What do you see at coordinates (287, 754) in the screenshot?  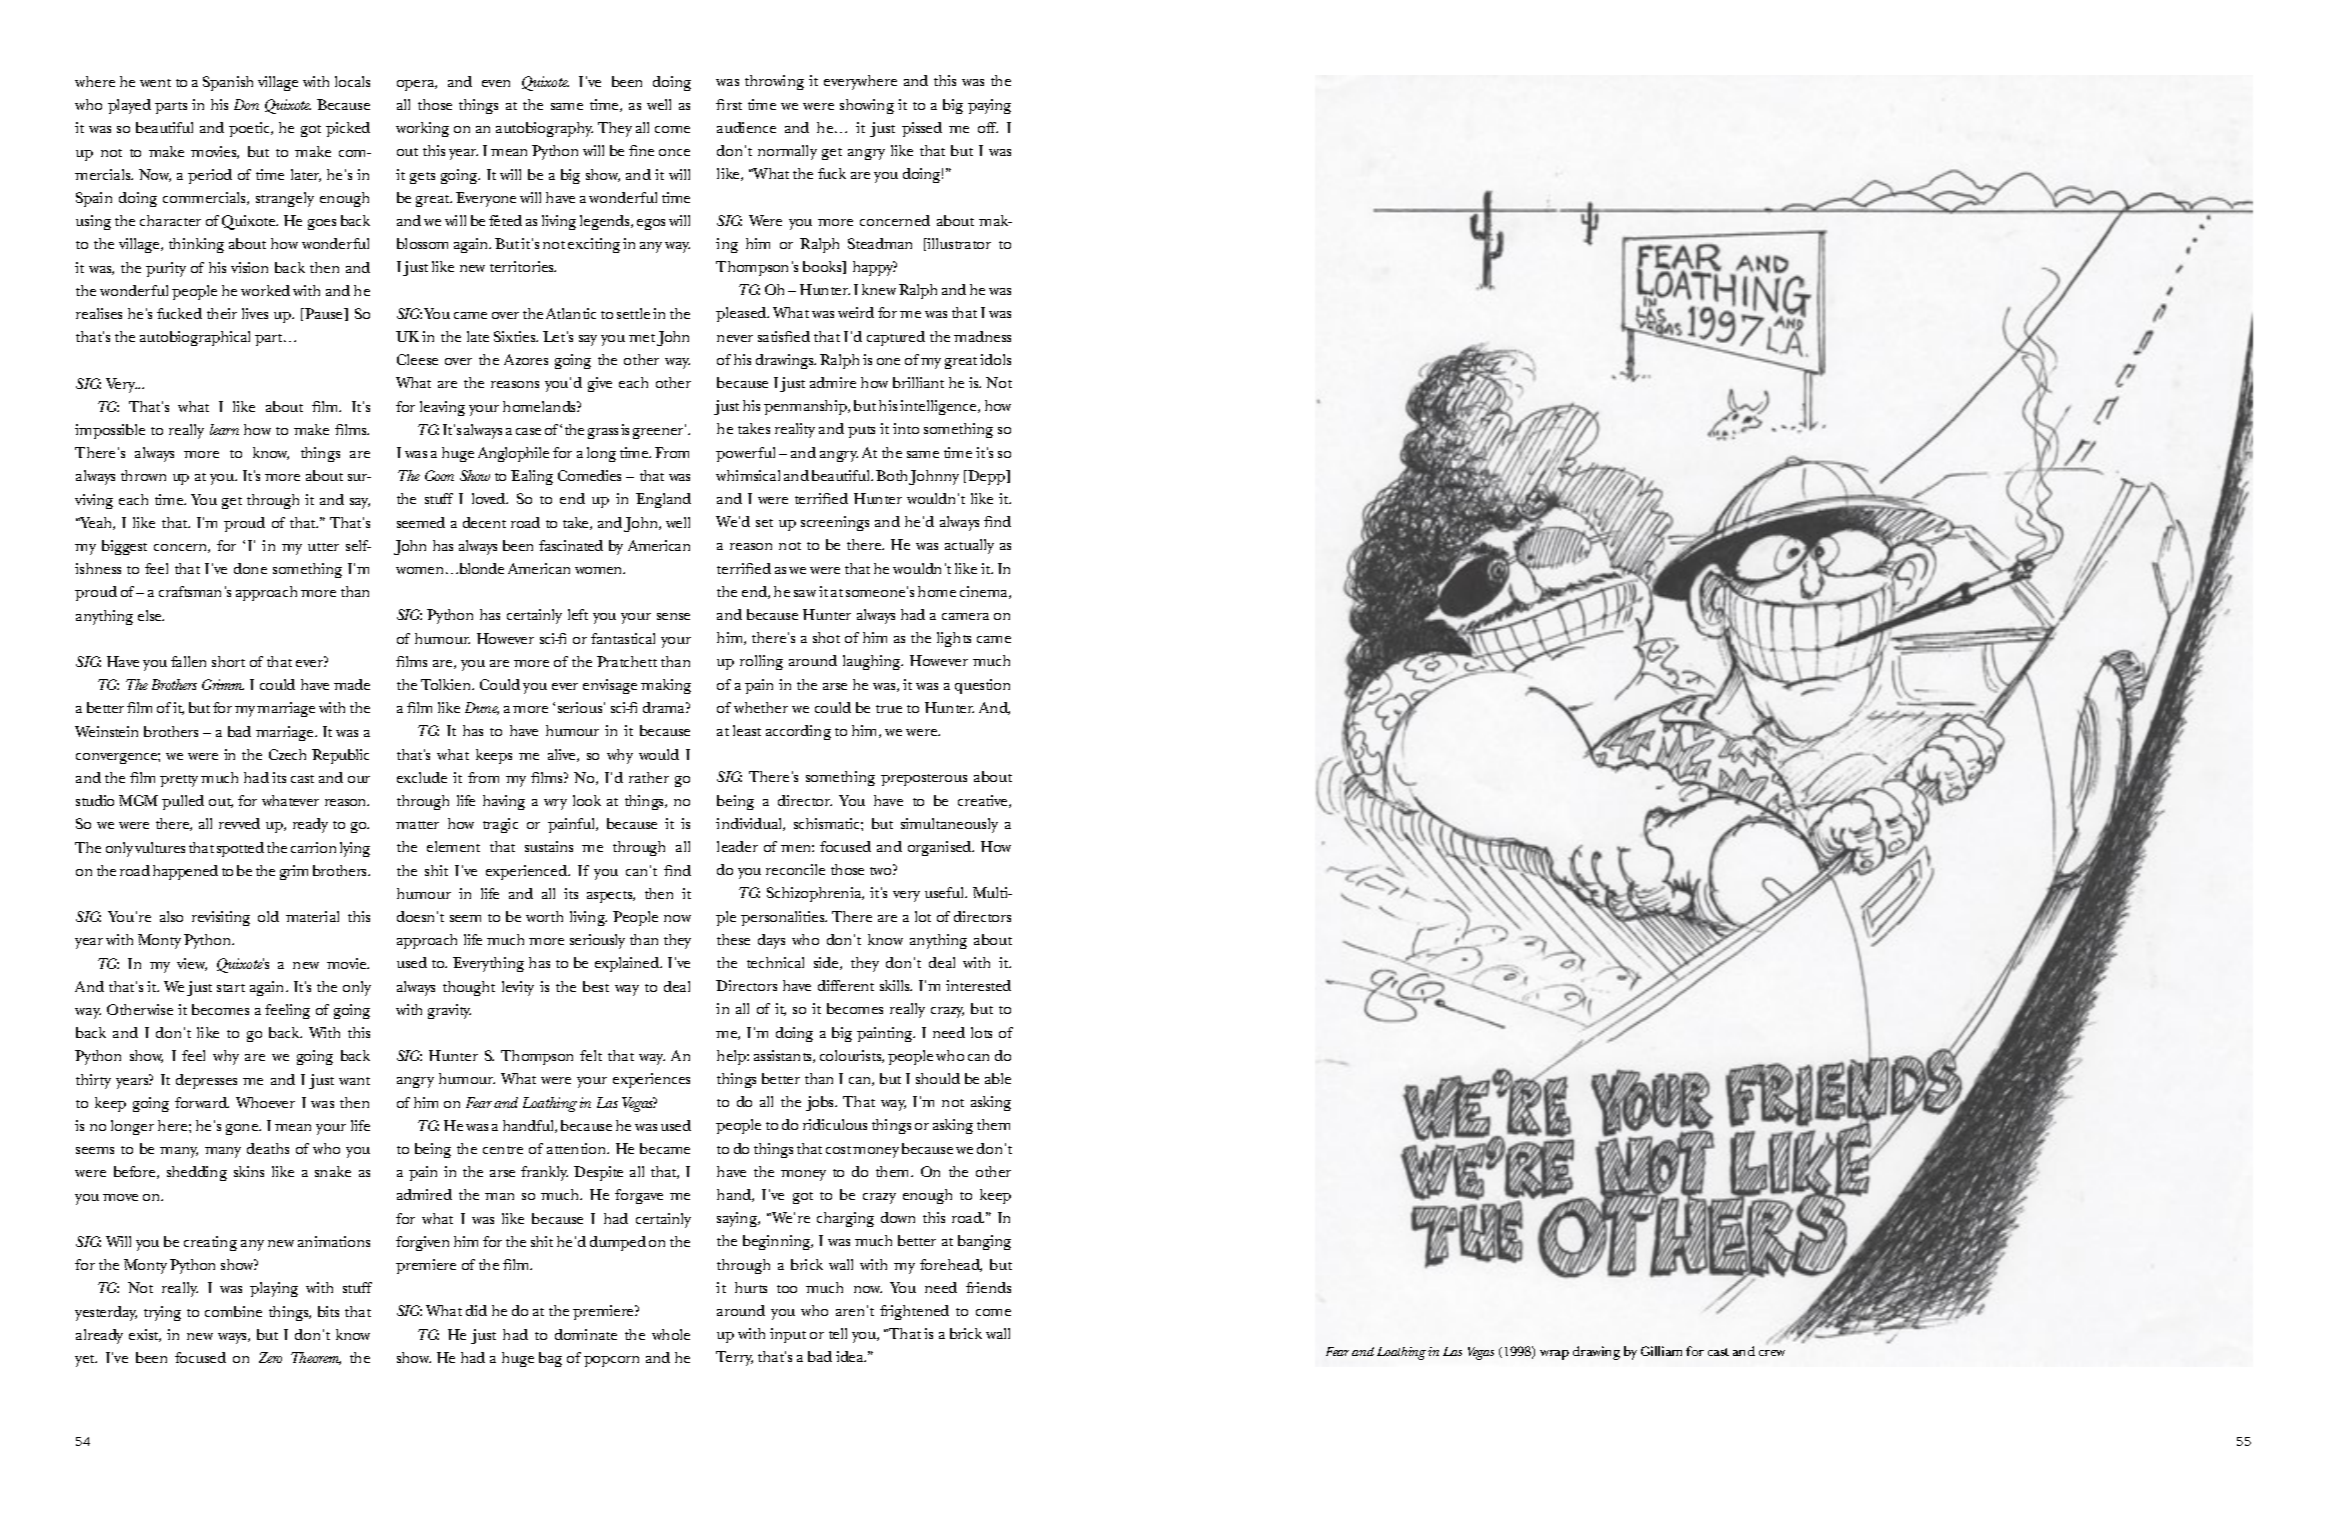 I see `Czech` at bounding box center [287, 754].
